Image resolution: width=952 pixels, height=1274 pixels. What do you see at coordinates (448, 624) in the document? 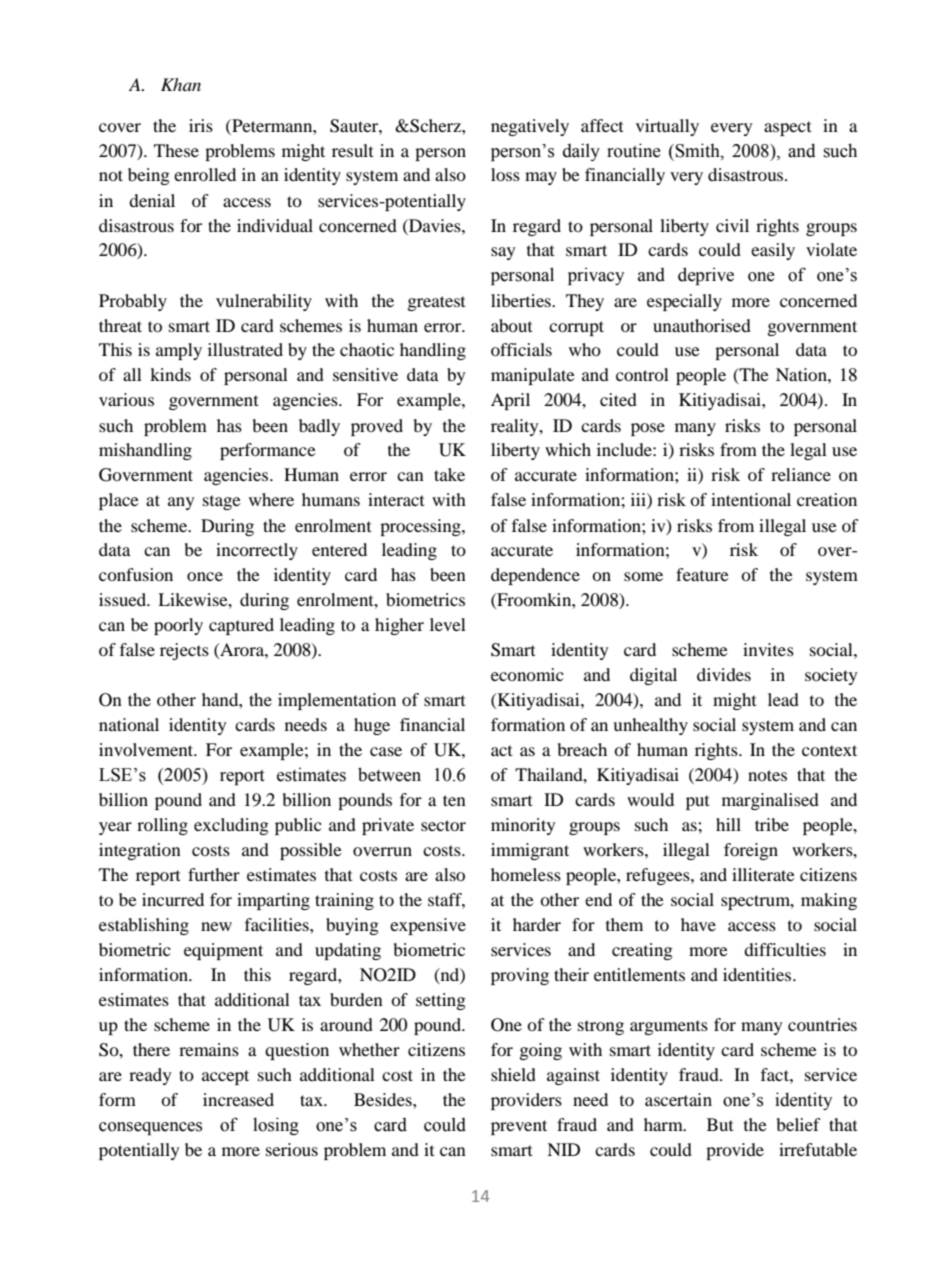
I see `level` at bounding box center [448, 624].
